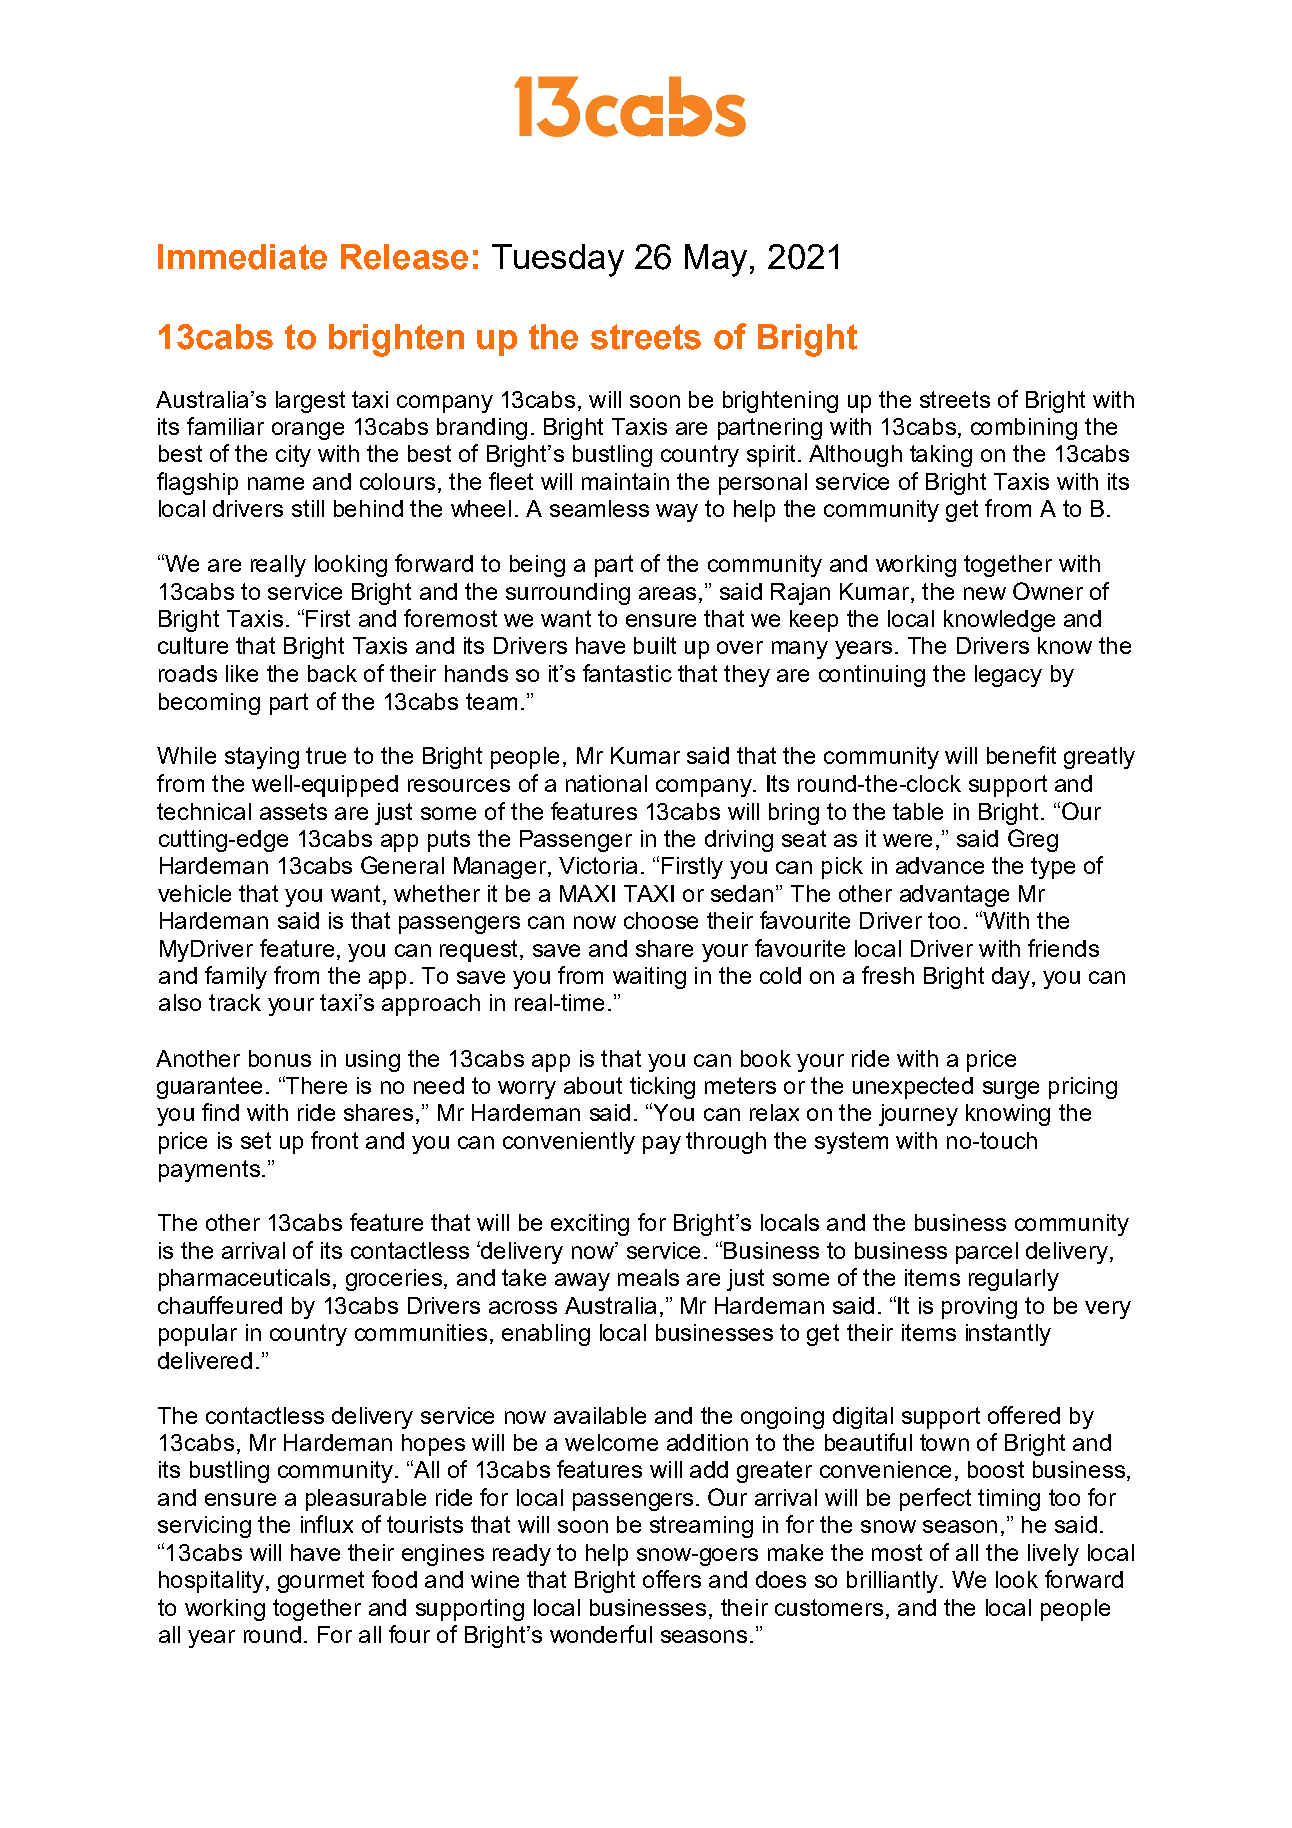  I want to click on gourmet, so click(321, 1582).
